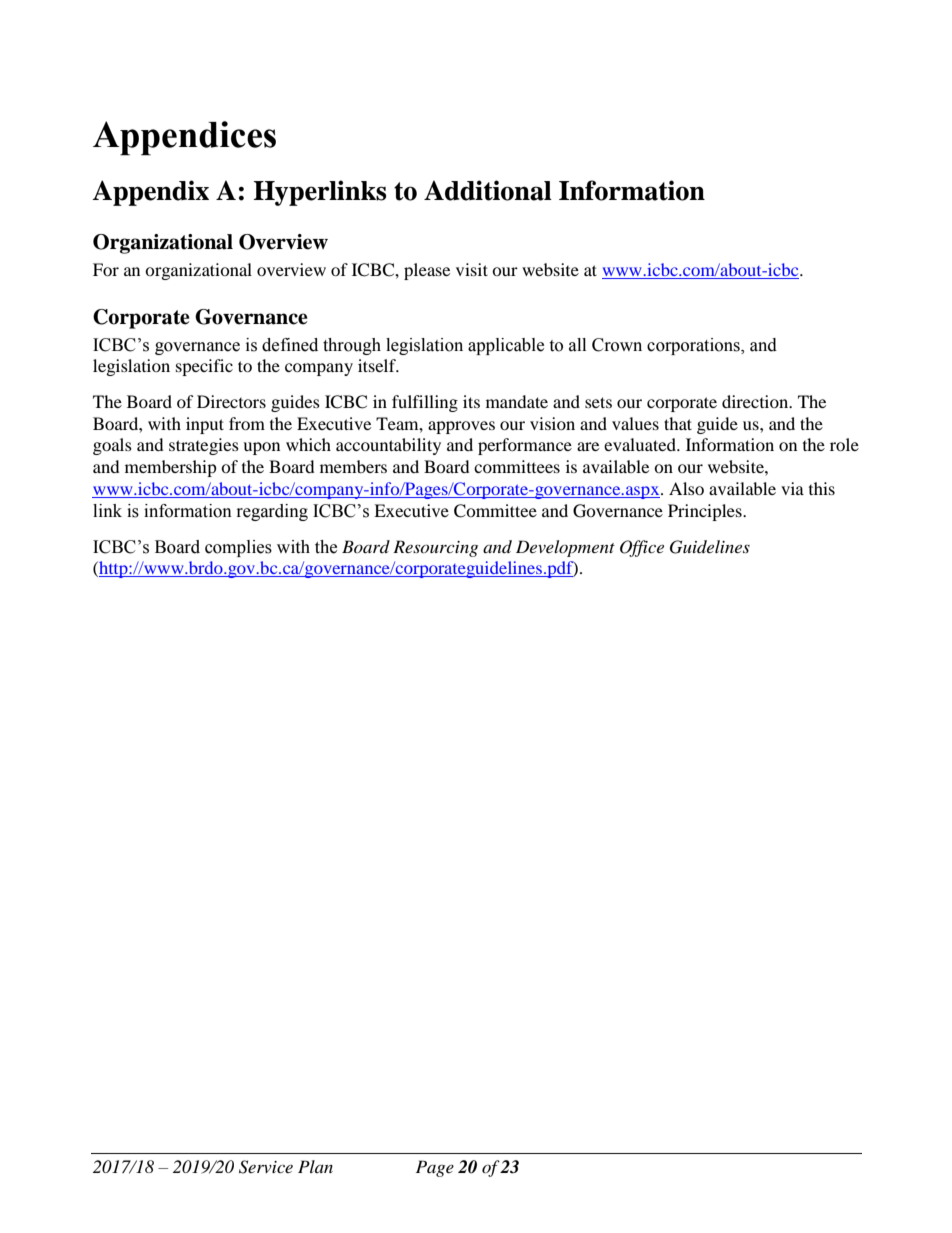 The height and width of the screenshot is (1233, 952). Describe the element at coordinates (506, 346) in the screenshot. I see `applicable` at that location.
